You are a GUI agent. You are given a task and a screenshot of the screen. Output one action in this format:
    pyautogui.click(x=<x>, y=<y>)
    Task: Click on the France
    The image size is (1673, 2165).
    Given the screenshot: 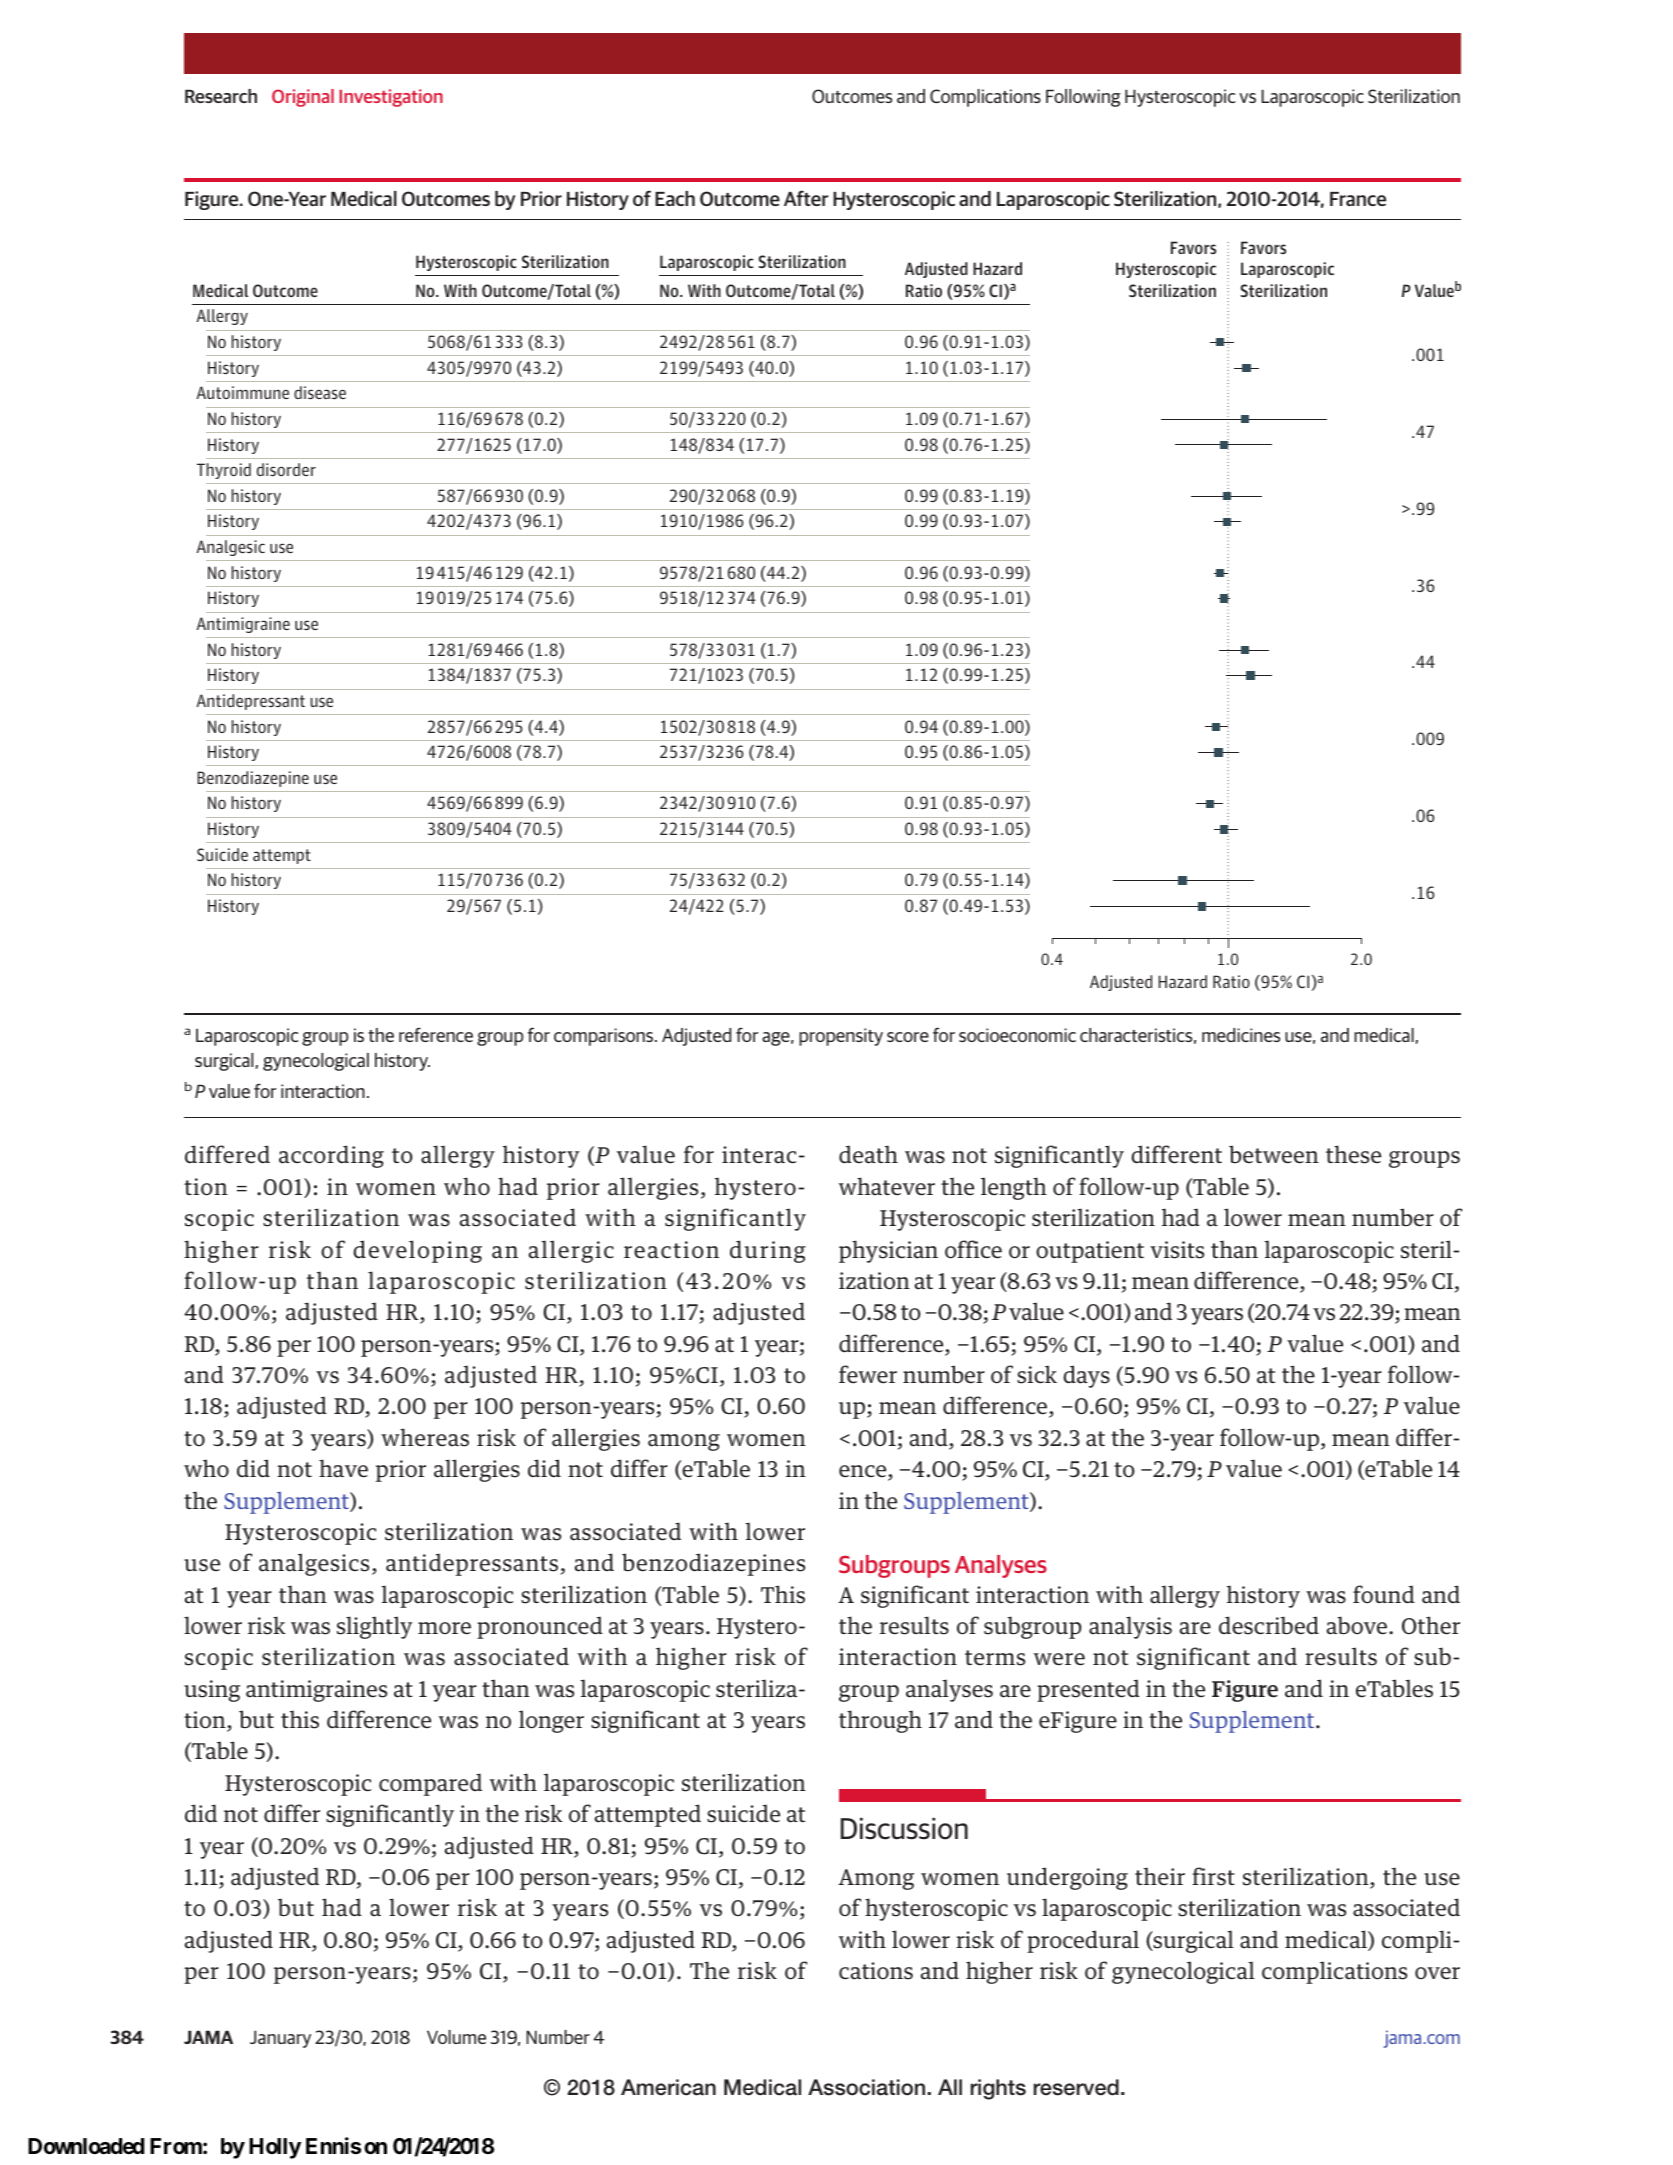 What is the action you would take?
    pyautogui.click(x=1358, y=199)
